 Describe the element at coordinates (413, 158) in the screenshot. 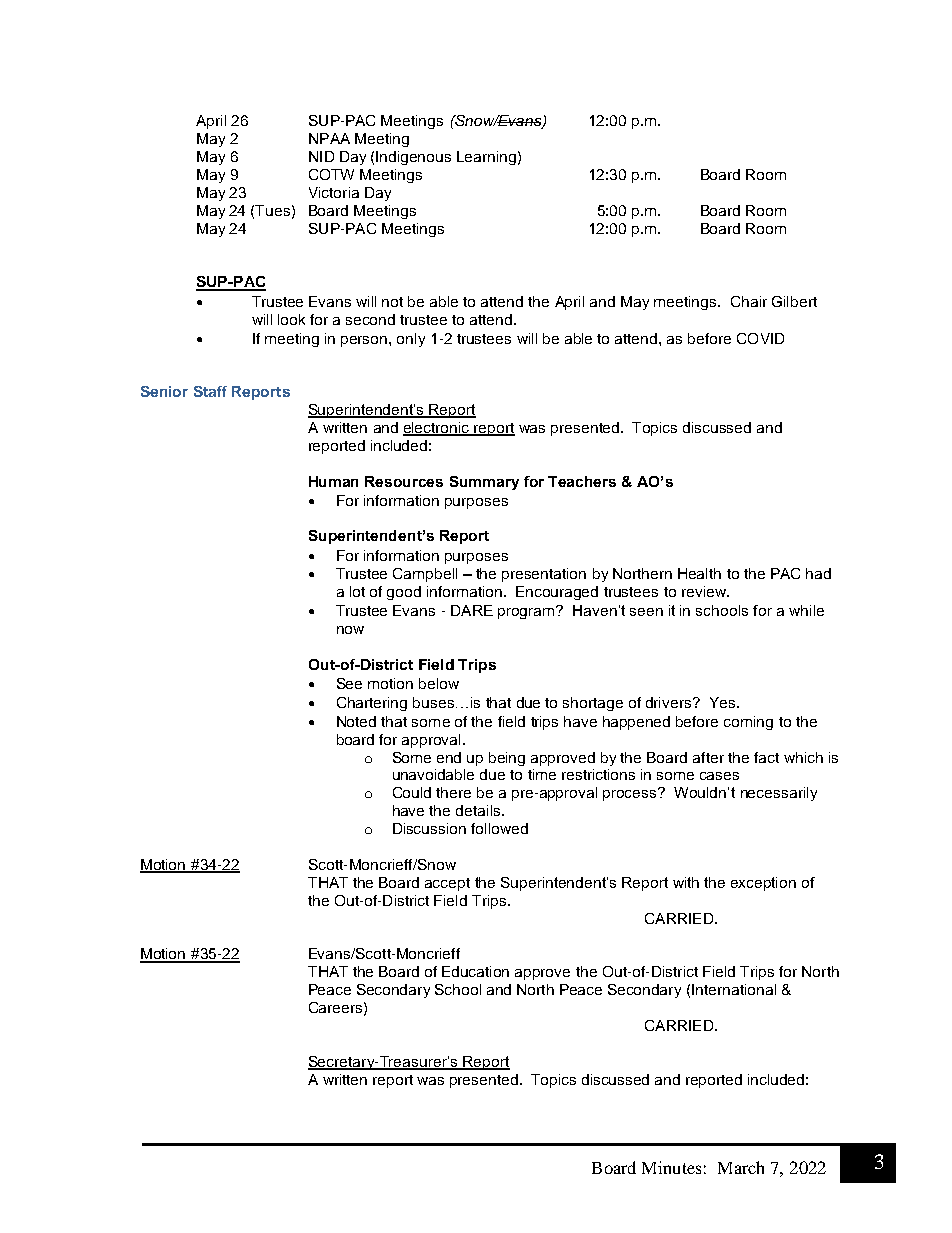

I see `Indigenous` at that location.
